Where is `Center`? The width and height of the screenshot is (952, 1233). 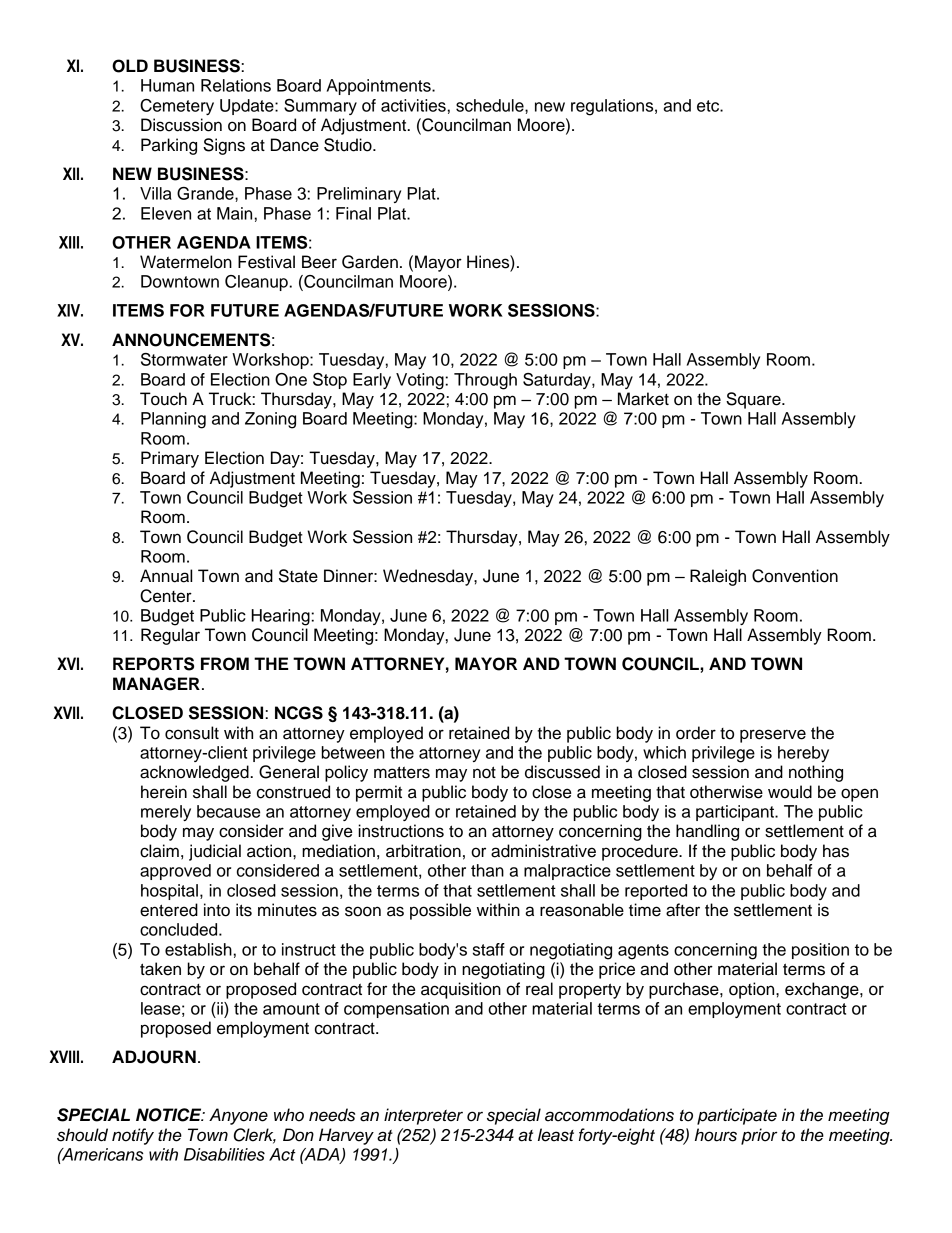
Center is located at coordinates (167, 596).
